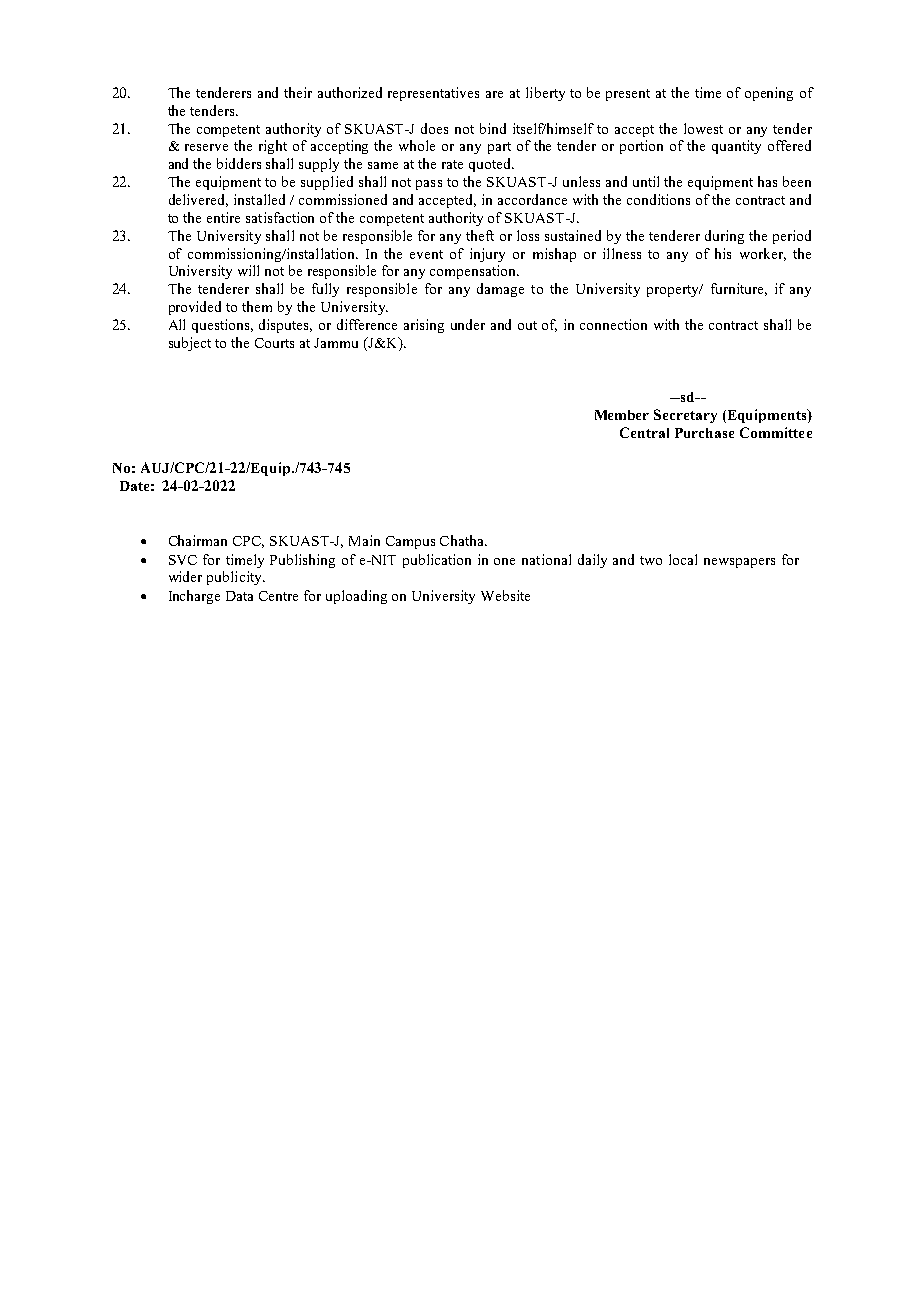 Image resolution: width=924 pixels, height=1308 pixels. I want to click on connection, so click(613, 324).
